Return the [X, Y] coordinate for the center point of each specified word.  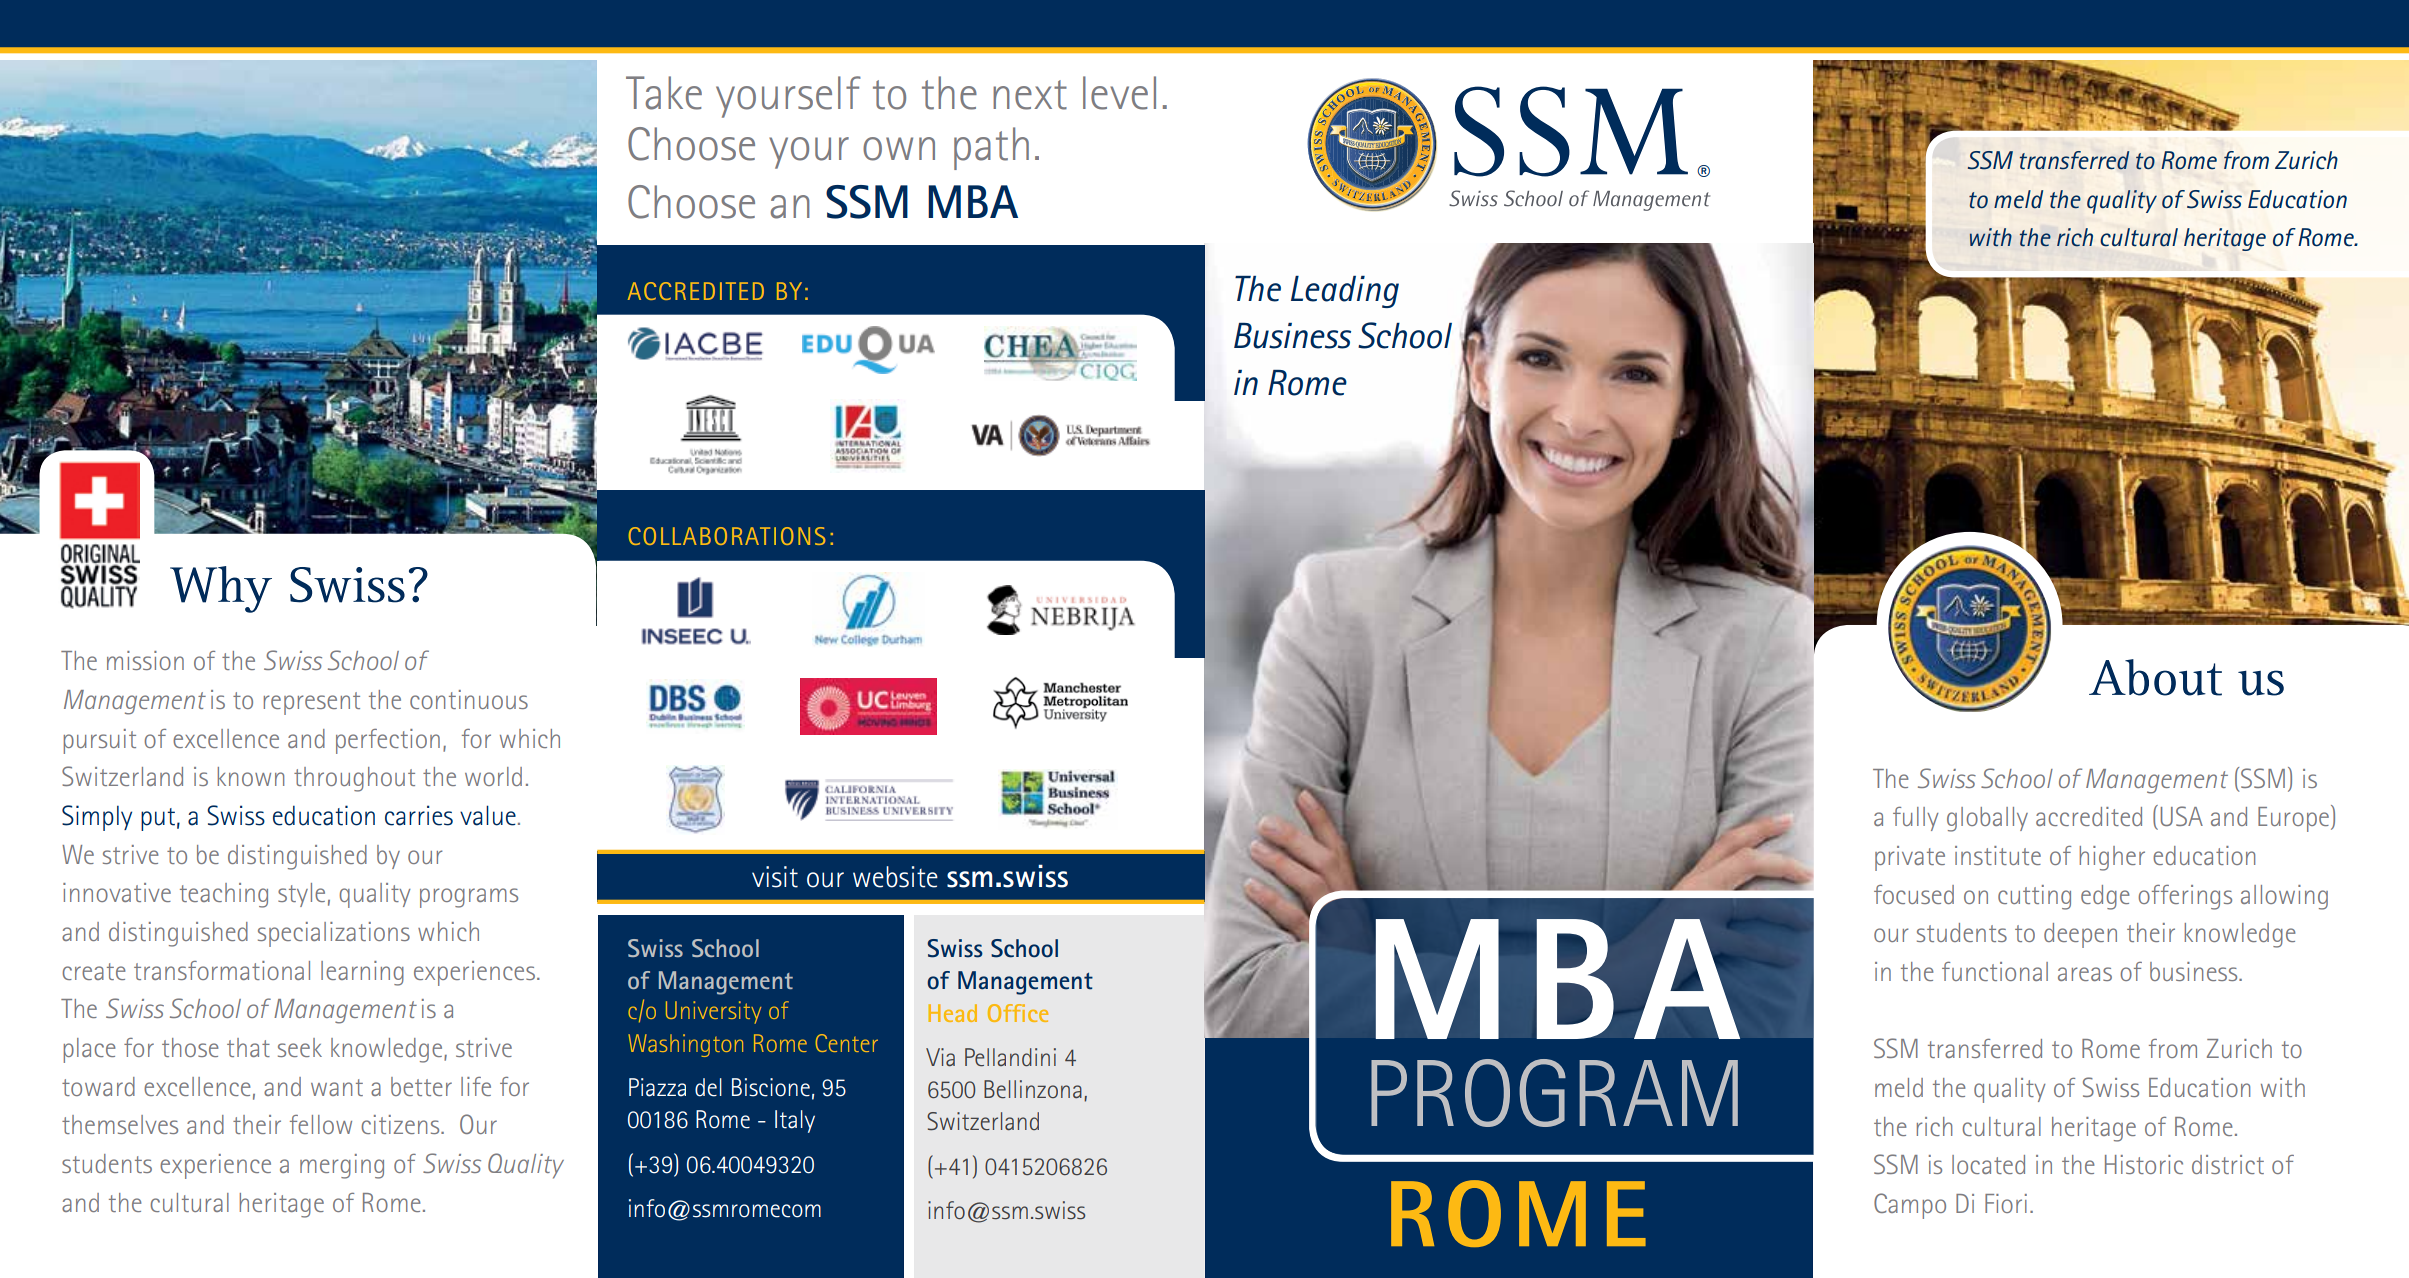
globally [1987, 819]
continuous [469, 699]
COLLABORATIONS [727, 536]
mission [145, 660]
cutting [2034, 897]
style [301, 895]
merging [342, 1166]
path [991, 148]
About [2155, 677]
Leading [1345, 292]
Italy [795, 1121]
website [895, 877]
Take [664, 93]
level [1119, 93]
